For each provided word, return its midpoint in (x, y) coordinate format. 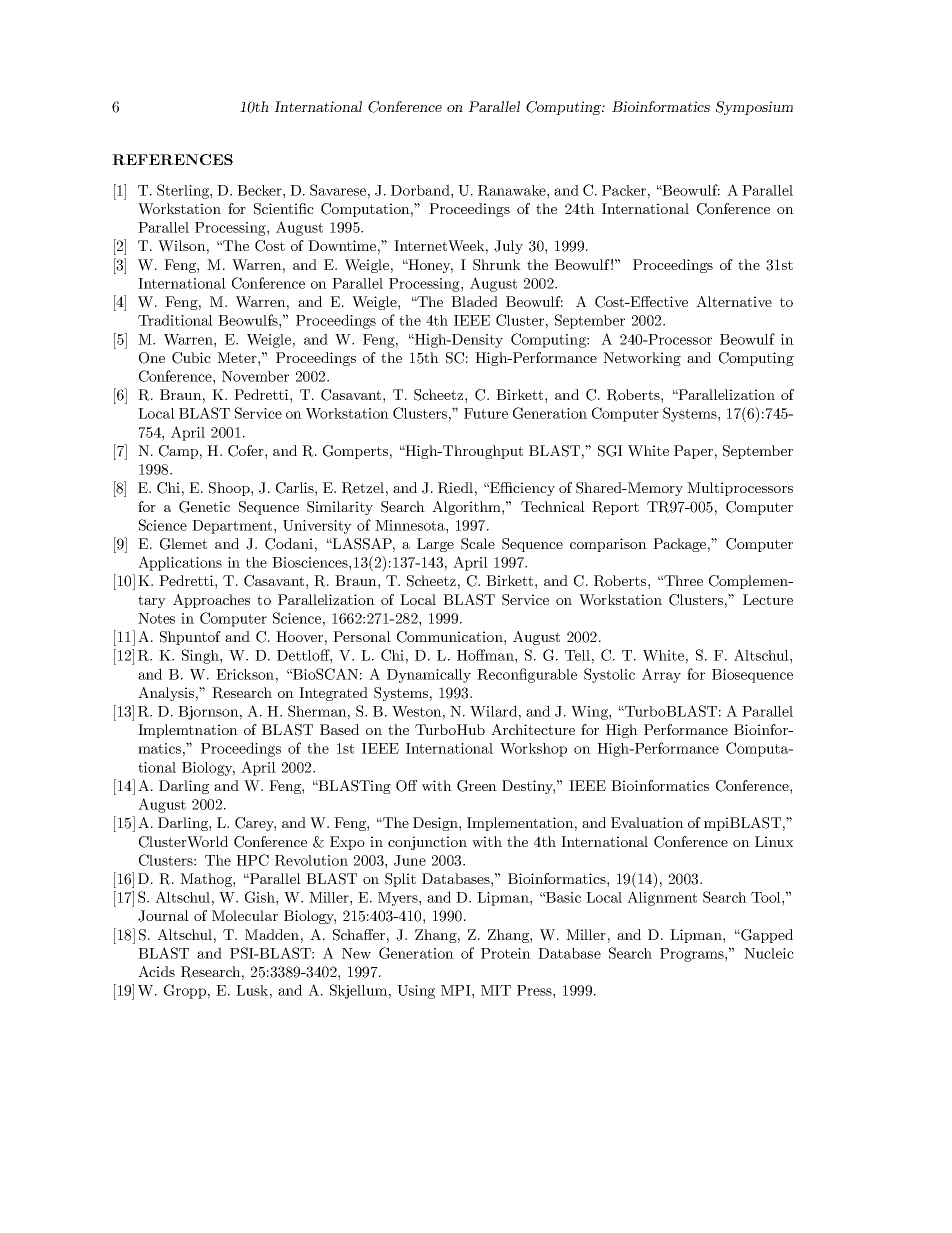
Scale (478, 544)
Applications (180, 563)
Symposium (754, 108)
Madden (272, 934)
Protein (506, 953)
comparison (608, 545)
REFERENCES (172, 159)
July (508, 247)
